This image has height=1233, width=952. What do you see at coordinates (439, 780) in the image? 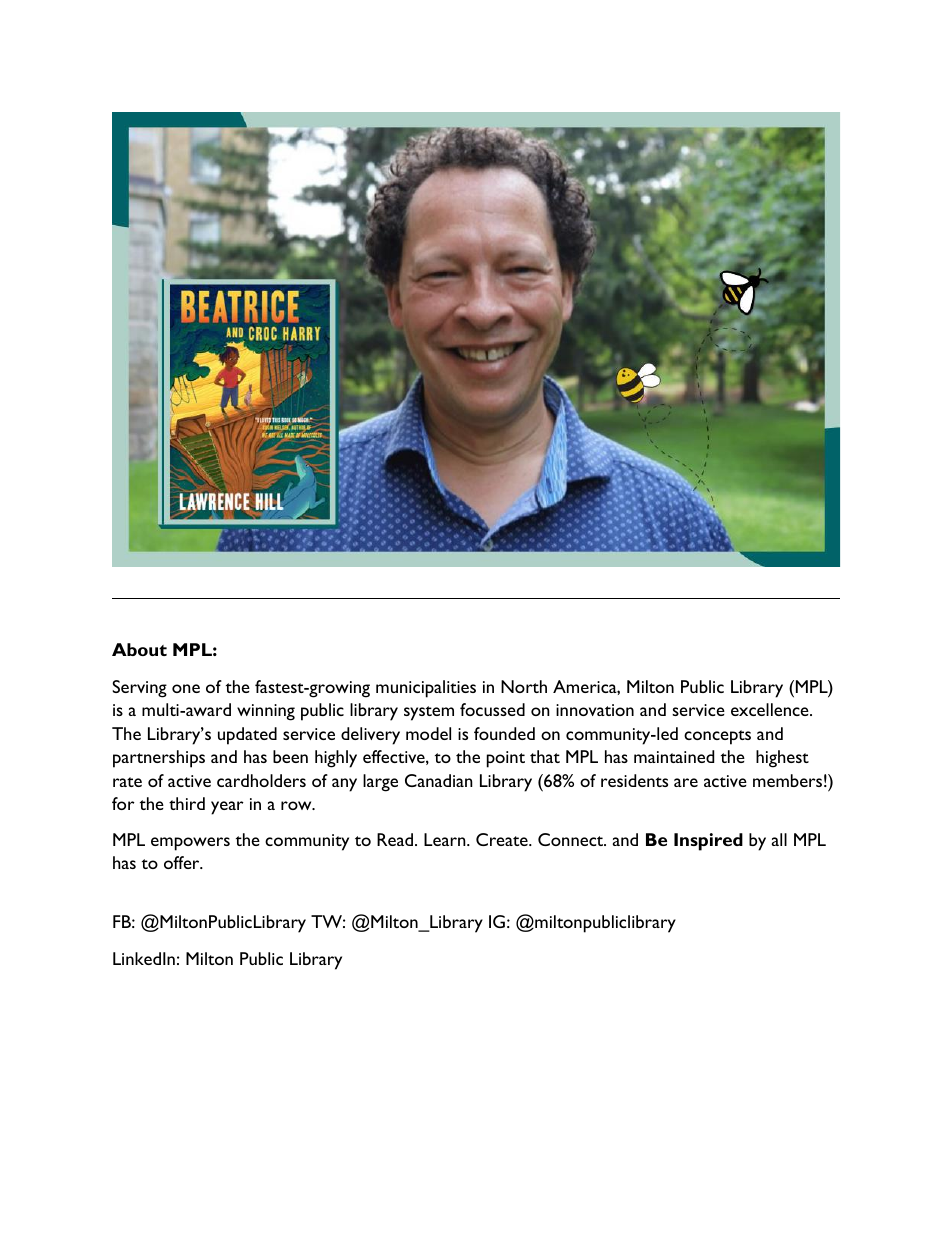
I see `Canadian` at bounding box center [439, 780].
